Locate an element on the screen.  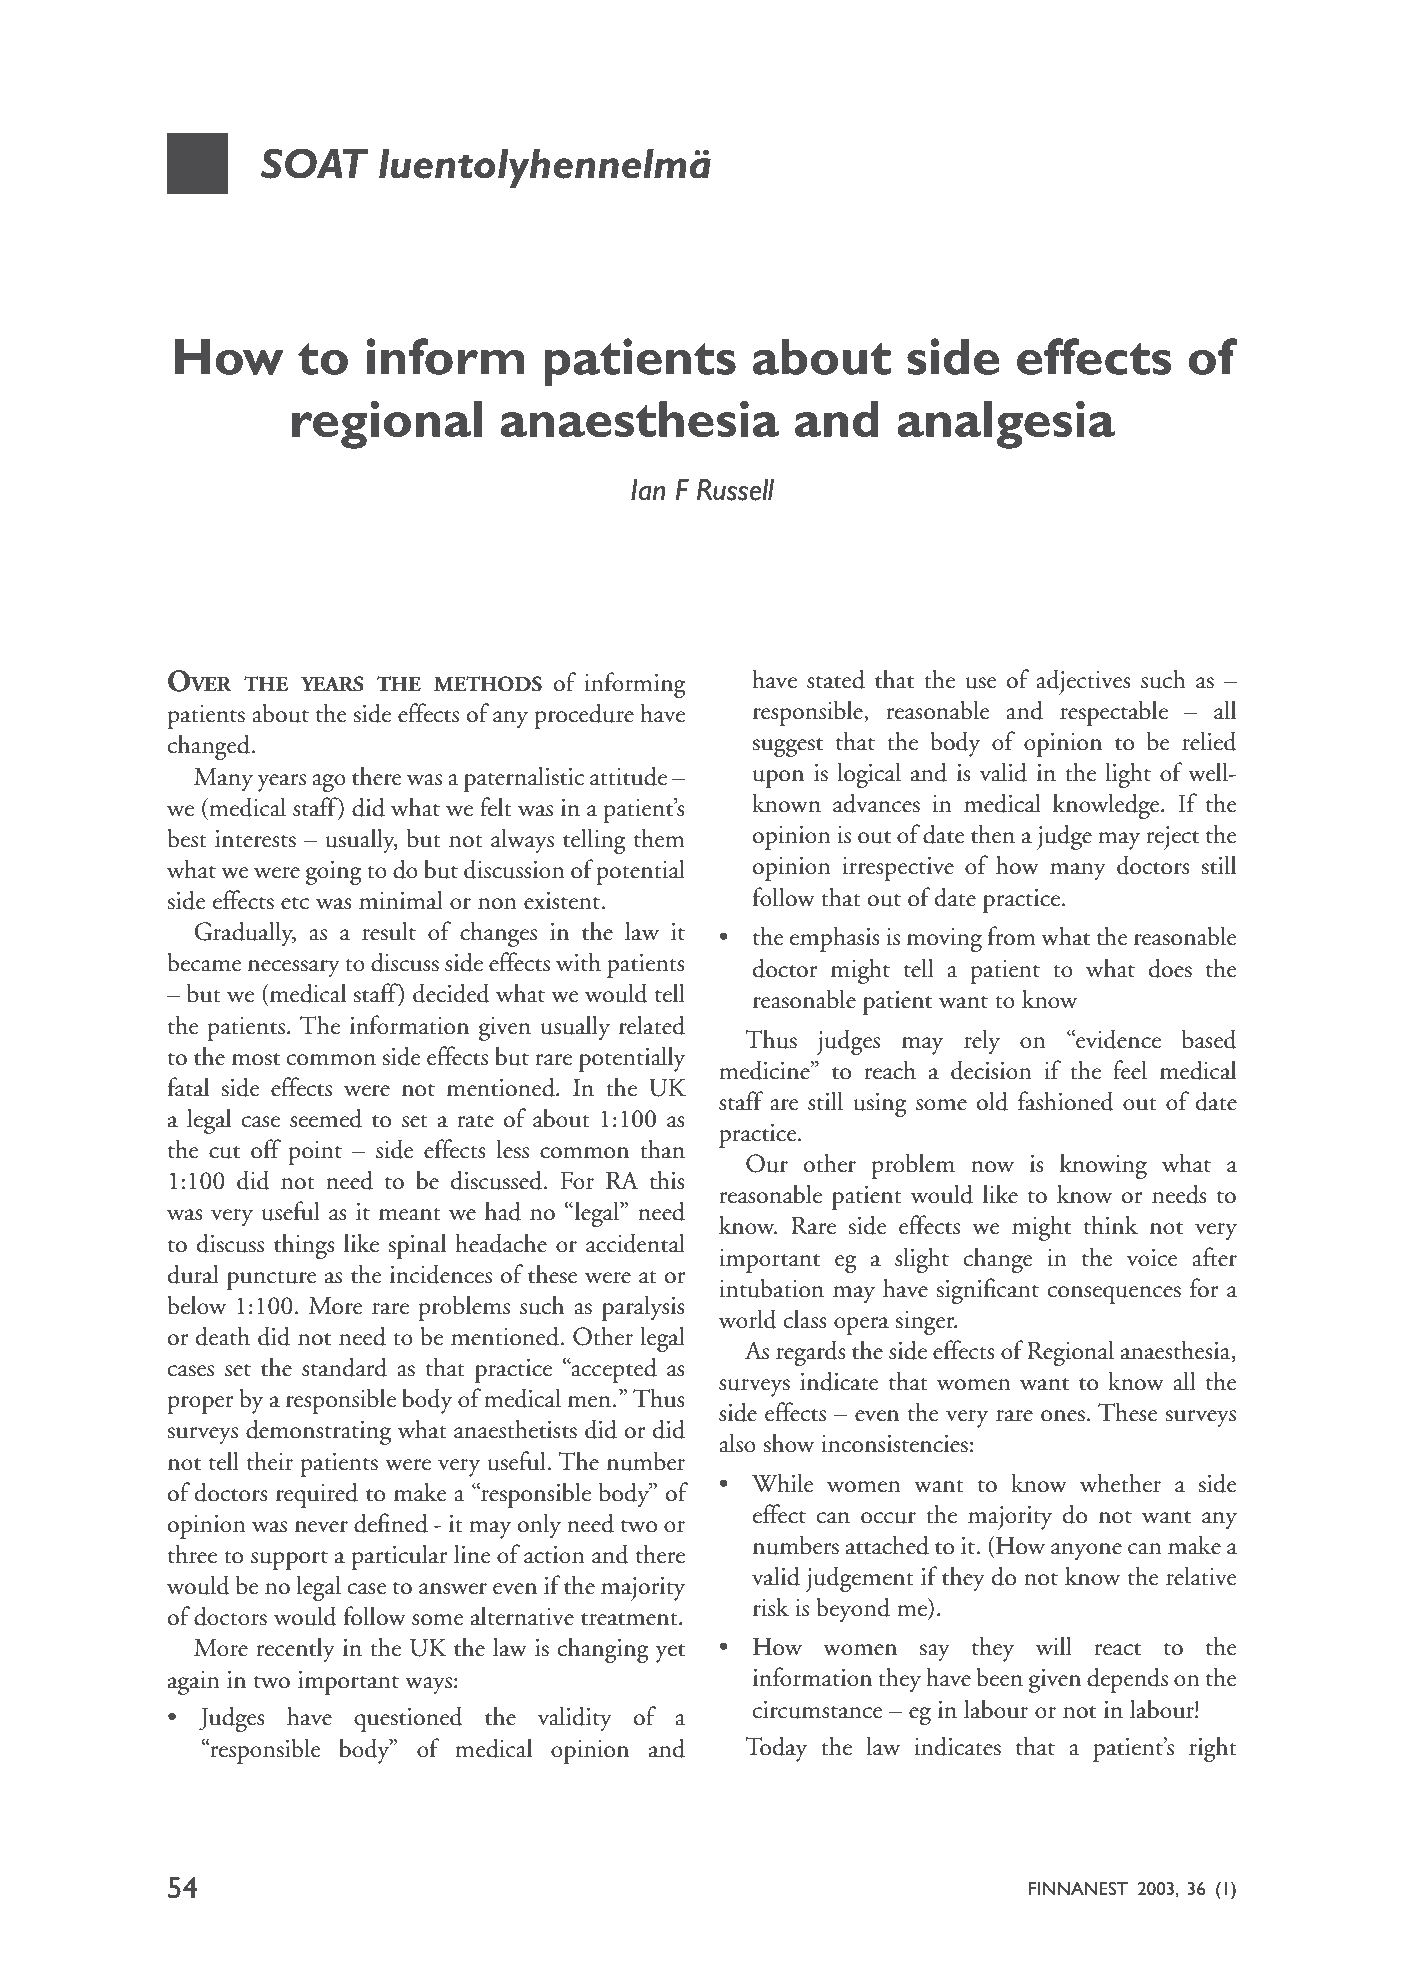
respectable is located at coordinates (1114, 713).
